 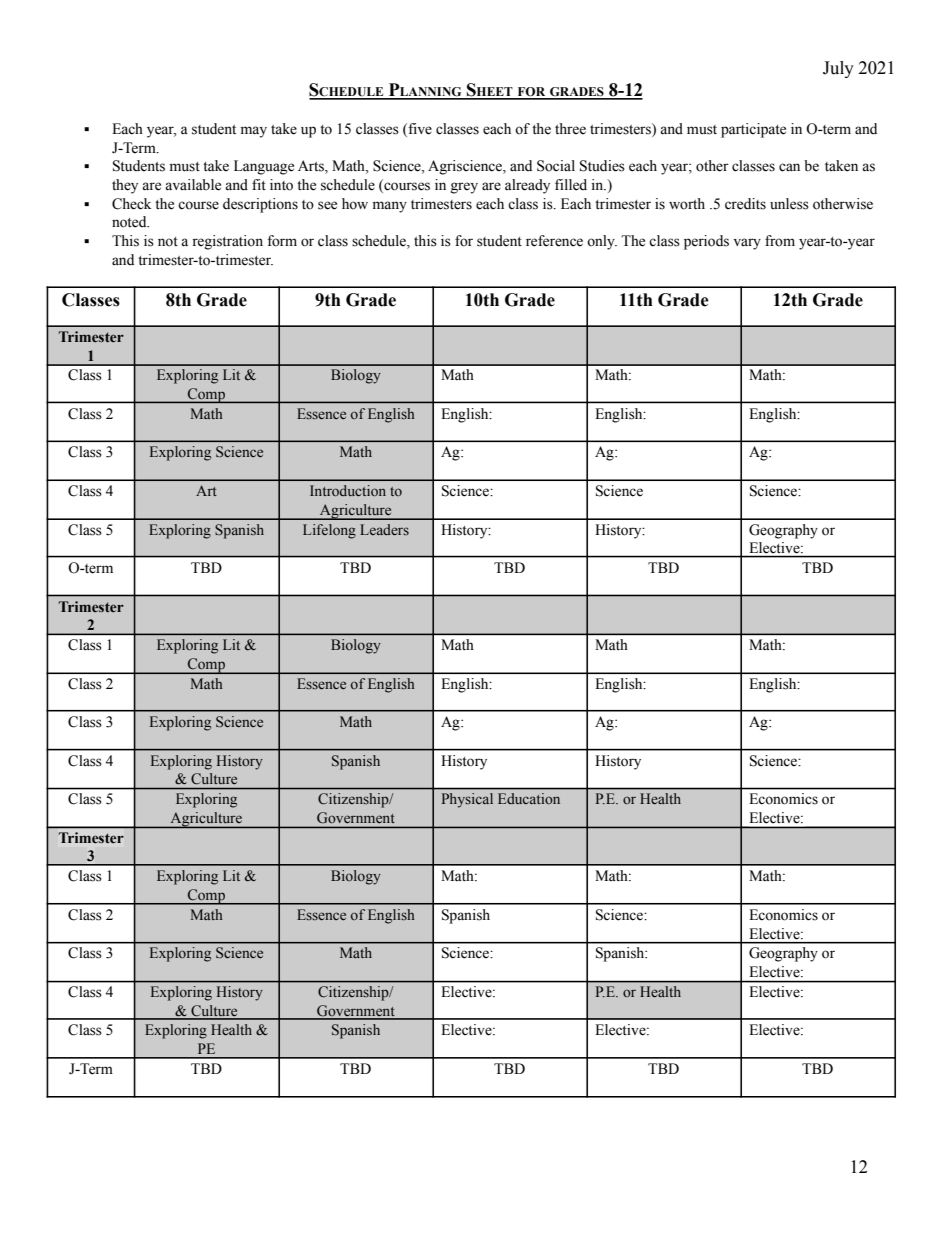 I want to click on Physical, so click(x=467, y=800).
